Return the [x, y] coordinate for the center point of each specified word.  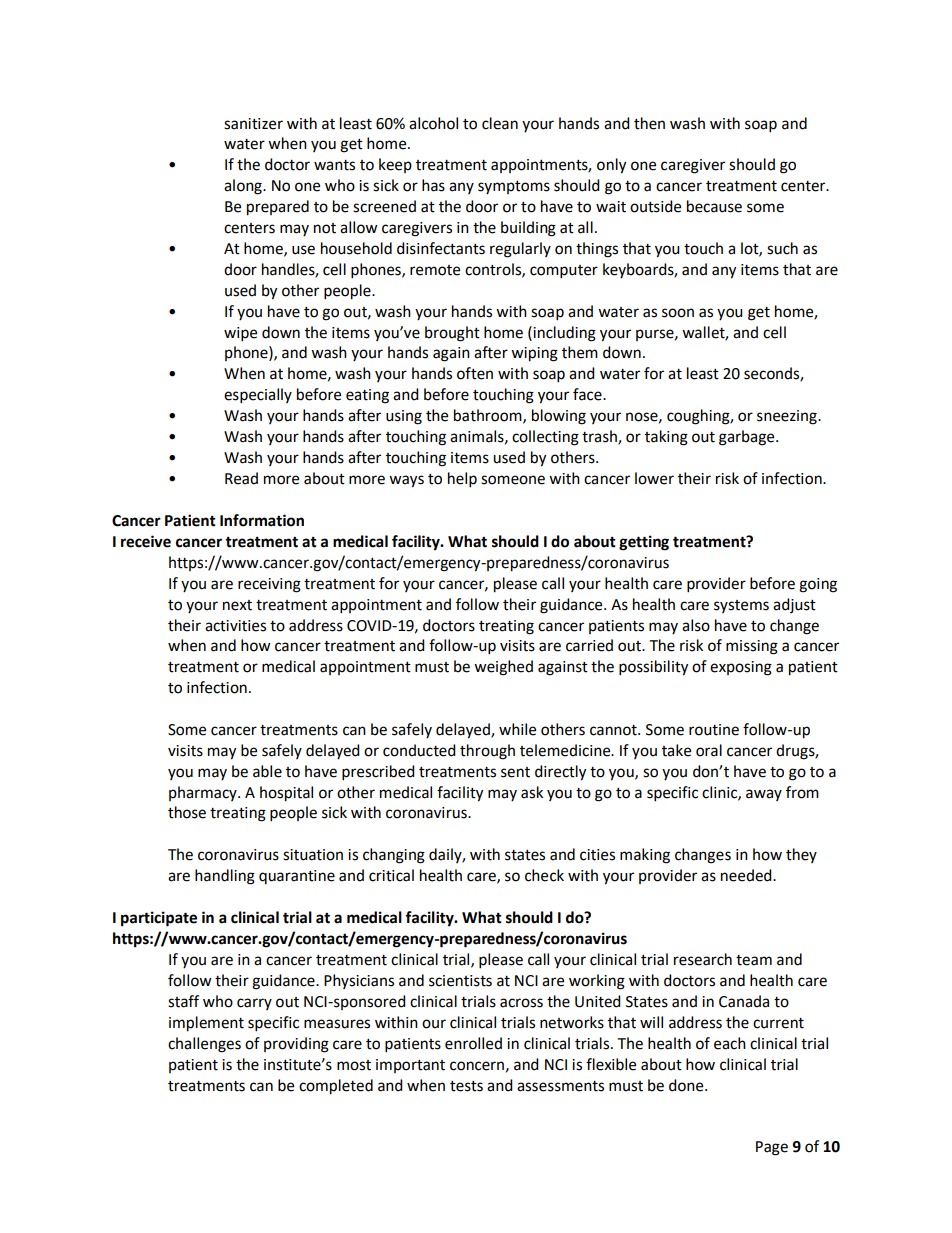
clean [500, 123]
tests [466, 1086]
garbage [748, 438]
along [244, 187]
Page [772, 1148]
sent [515, 772]
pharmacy [204, 793]
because [714, 206]
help [462, 480]
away [764, 795]
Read [241, 478]
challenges [204, 1045]
